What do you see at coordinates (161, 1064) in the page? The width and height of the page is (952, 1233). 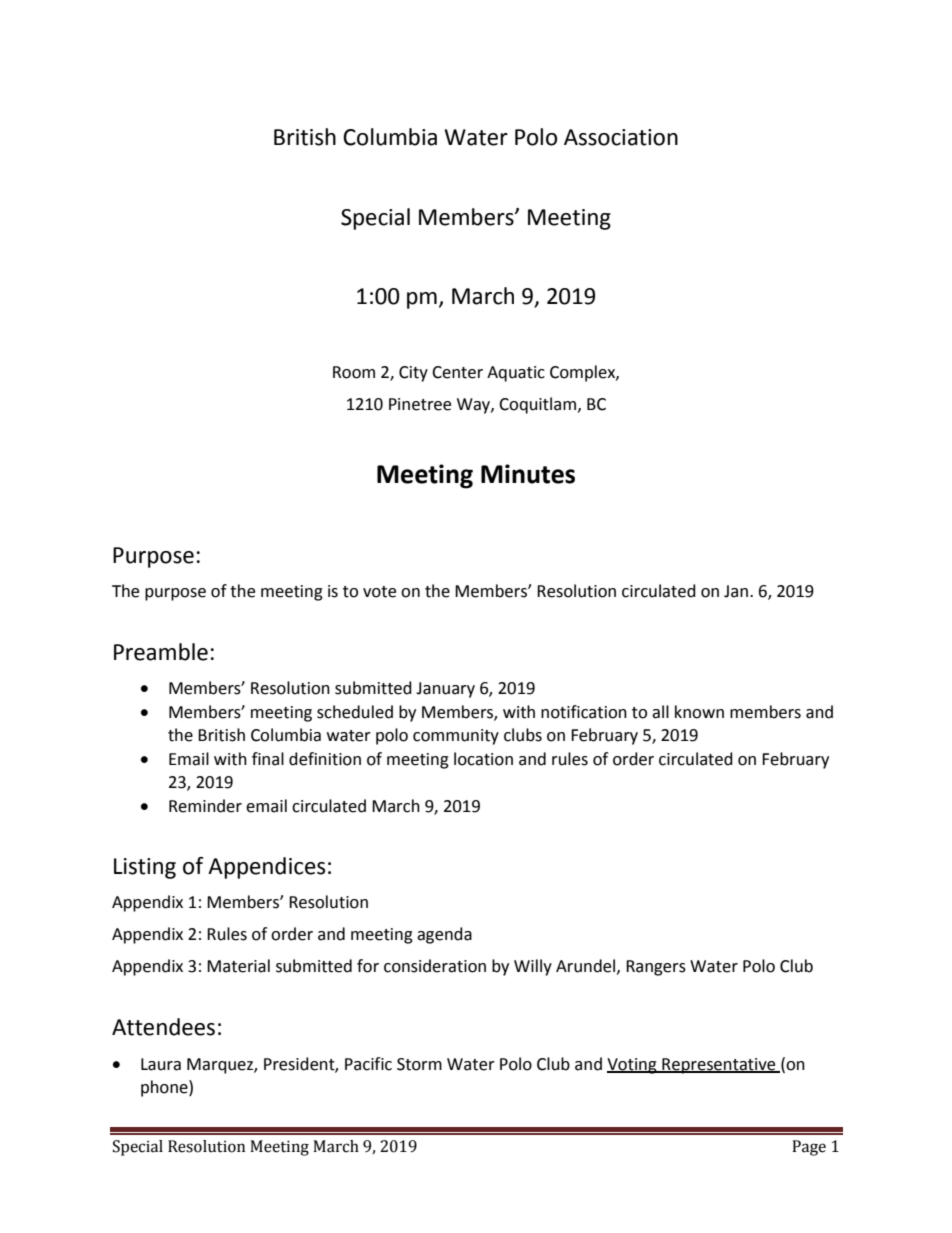 I see `Laura` at bounding box center [161, 1064].
